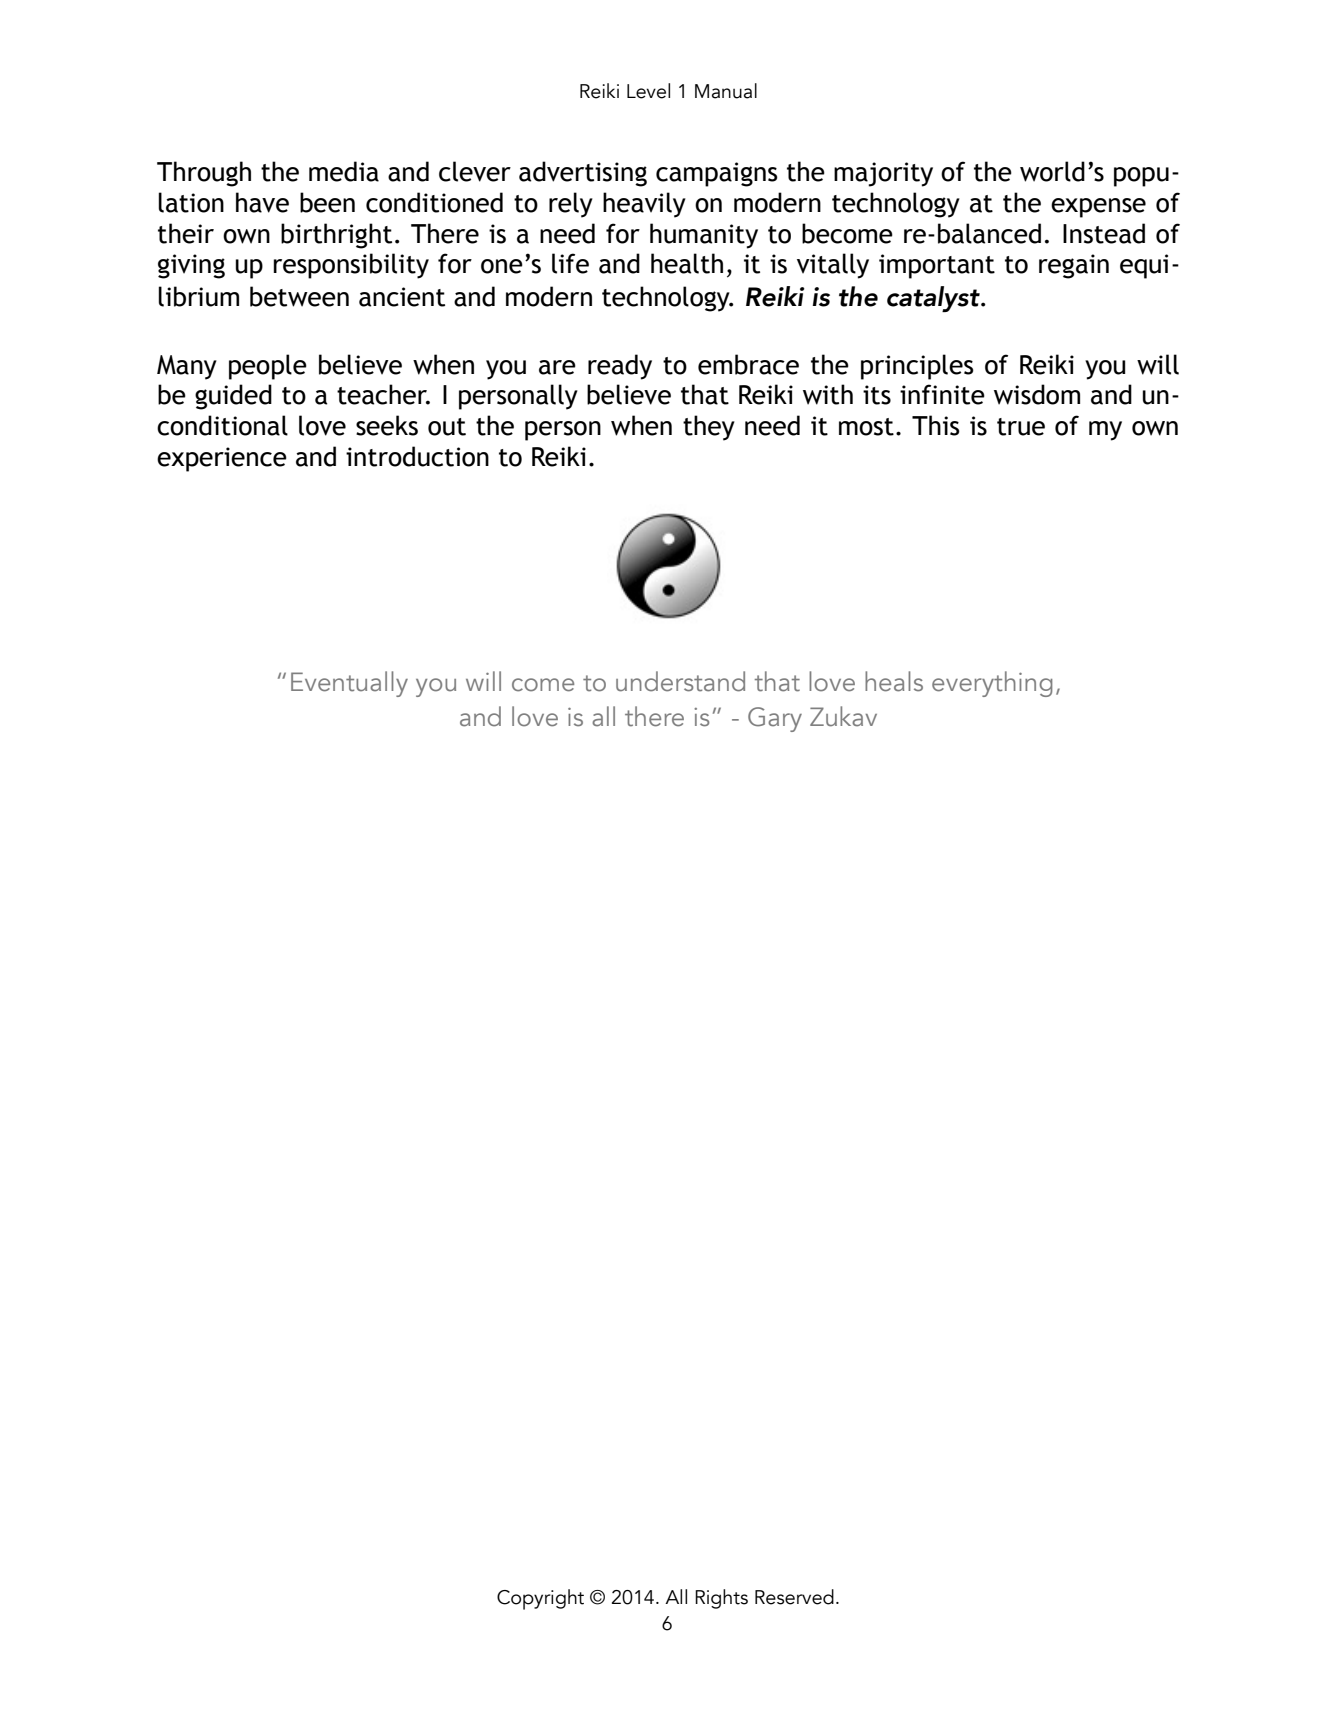 This screenshot has width=1337, height=1731. I want to click on Level, so click(648, 91).
